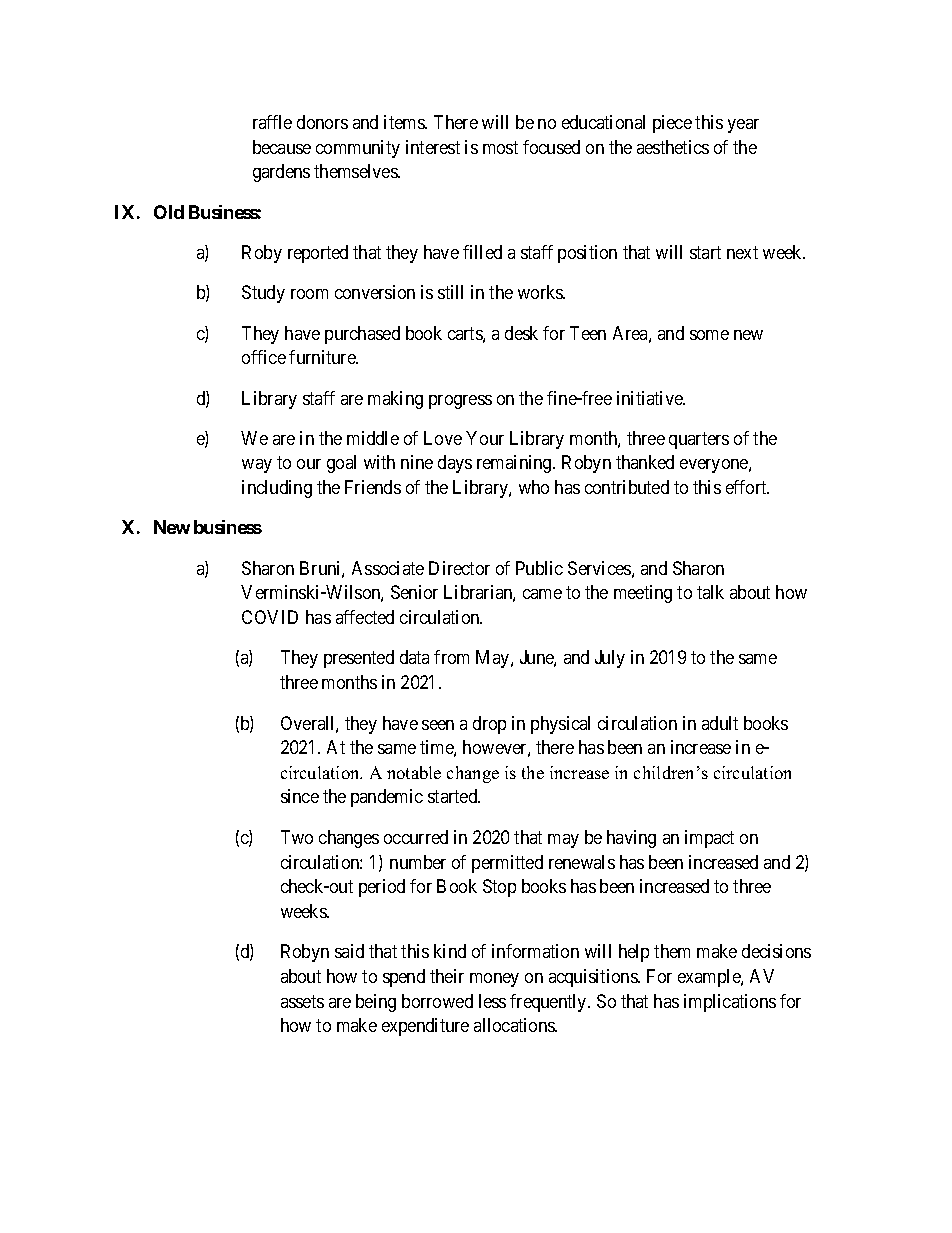 The width and height of the page is (952, 1233). What do you see at coordinates (492, 1001) in the page?
I see `less` at bounding box center [492, 1001].
